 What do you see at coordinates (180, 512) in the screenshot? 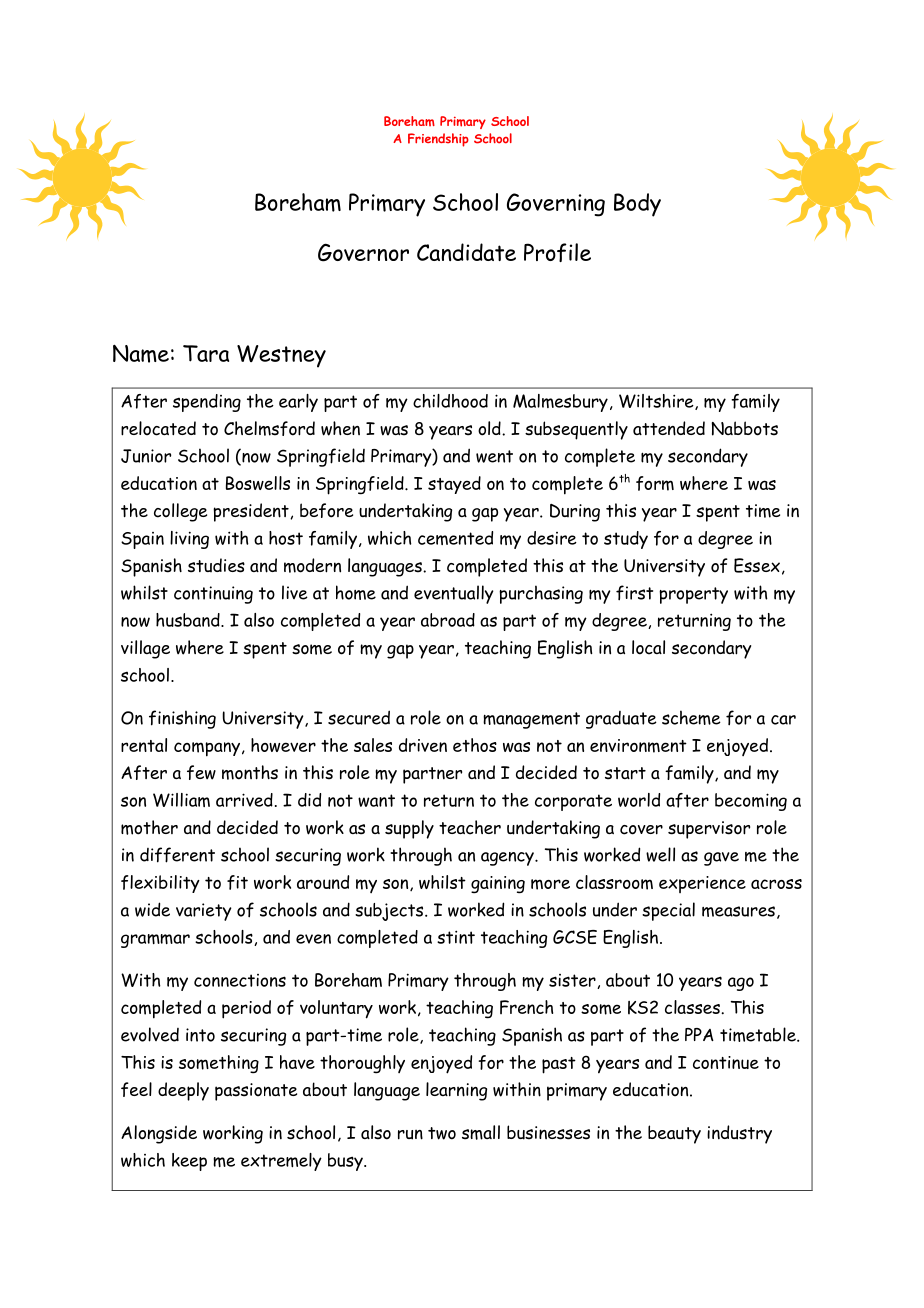
I see `college` at bounding box center [180, 512].
